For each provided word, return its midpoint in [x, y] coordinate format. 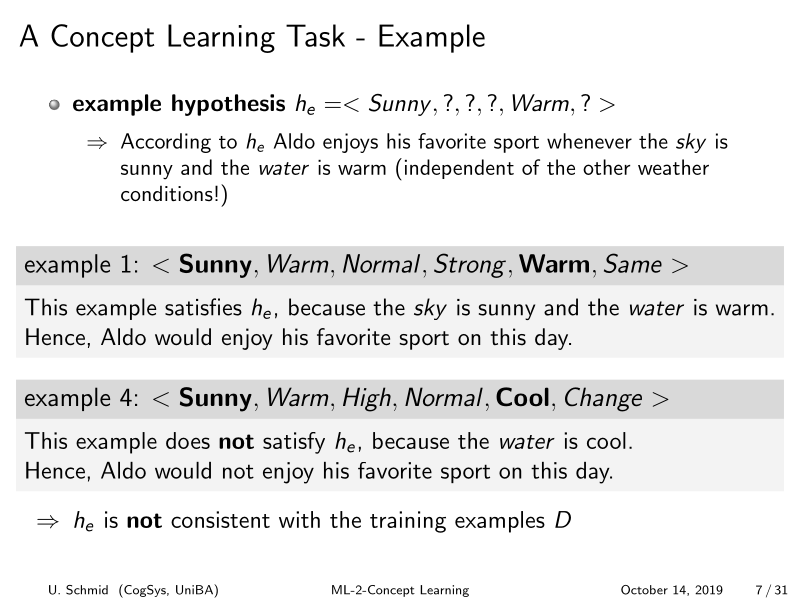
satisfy [294, 443]
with [299, 519]
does [188, 440]
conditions [167, 193]
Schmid [87, 590]
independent [459, 169]
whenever [589, 141]
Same [633, 263]
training [408, 522]
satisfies [203, 307]
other [606, 167]
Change [603, 399]
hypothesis [228, 105]
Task [315, 35]
